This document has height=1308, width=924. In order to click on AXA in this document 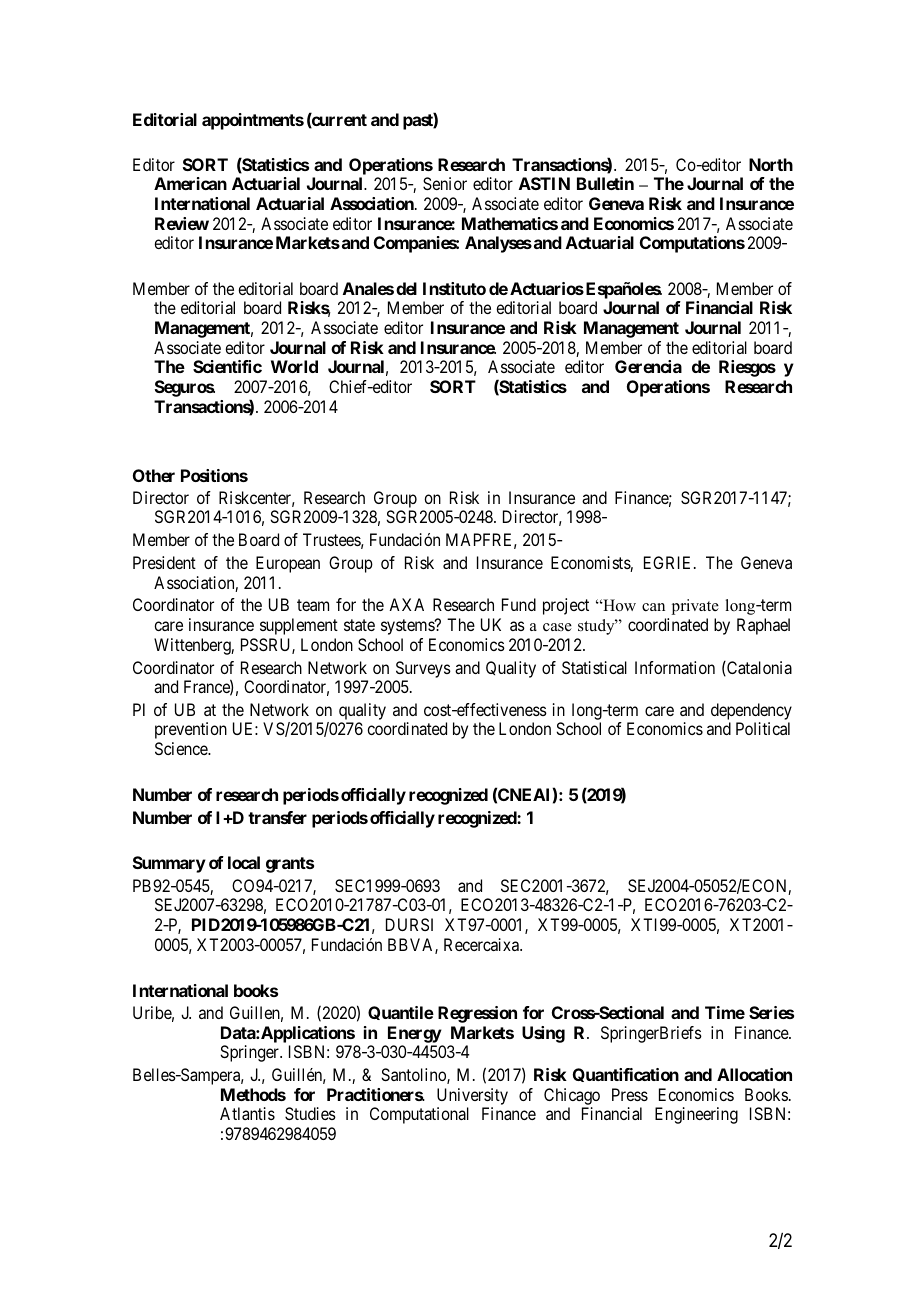, I will do `click(406, 604)`.
